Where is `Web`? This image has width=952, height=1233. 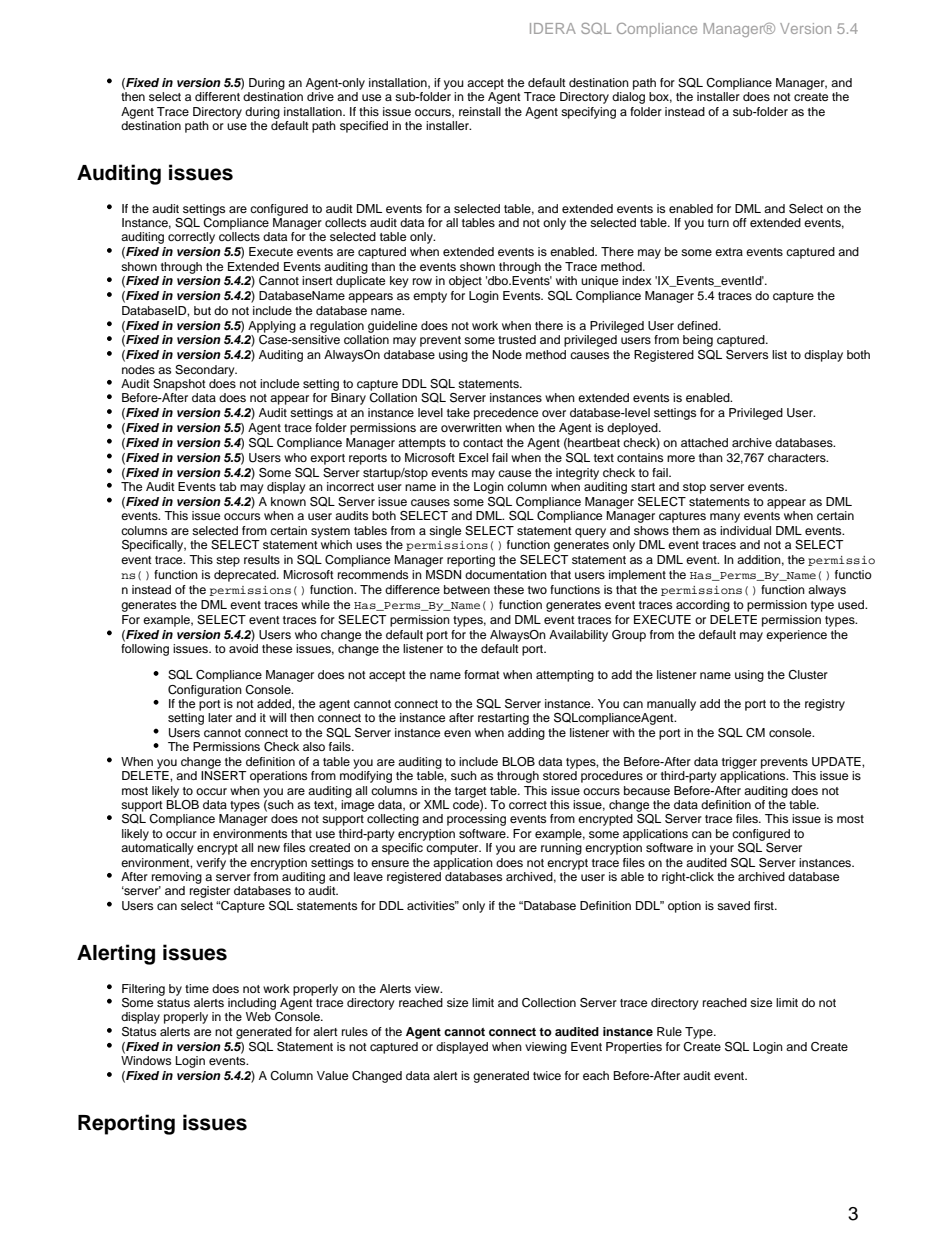 Web is located at coordinates (258, 1016).
